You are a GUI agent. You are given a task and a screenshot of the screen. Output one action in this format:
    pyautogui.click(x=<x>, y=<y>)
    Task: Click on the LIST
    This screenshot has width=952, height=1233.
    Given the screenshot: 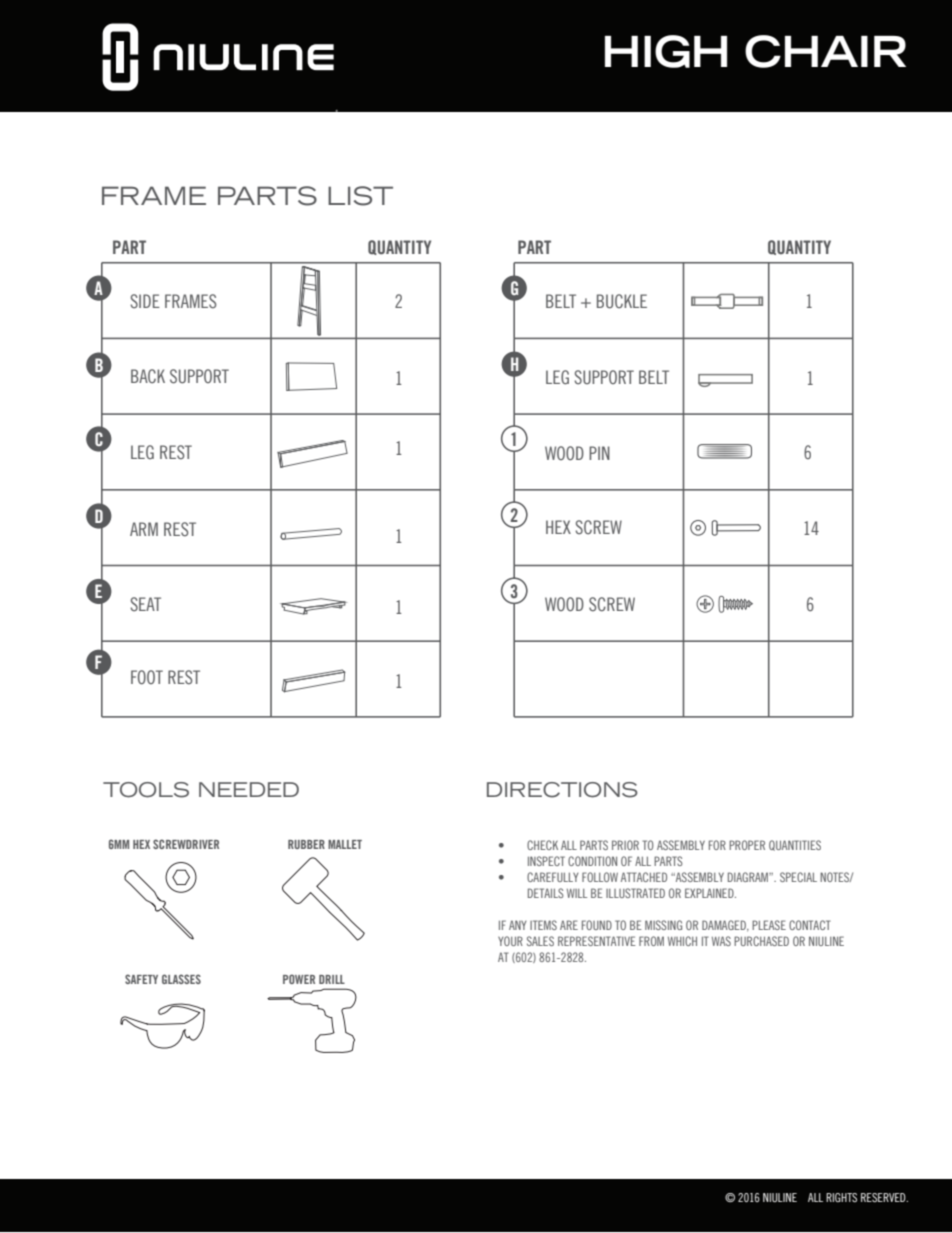 What is the action you would take?
    pyautogui.click(x=360, y=196)
